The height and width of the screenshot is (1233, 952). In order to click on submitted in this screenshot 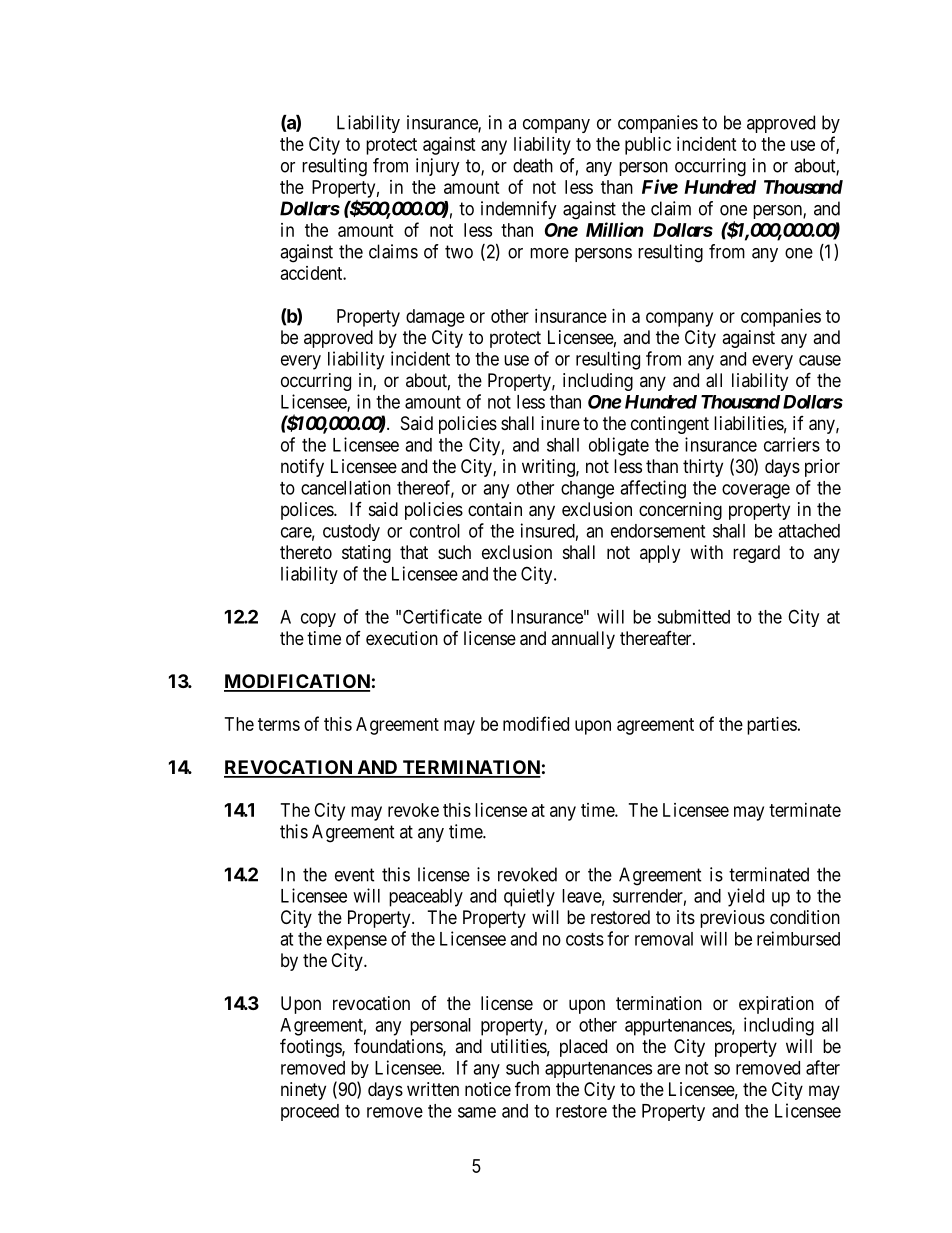, I will do `click(693, 616)`.
